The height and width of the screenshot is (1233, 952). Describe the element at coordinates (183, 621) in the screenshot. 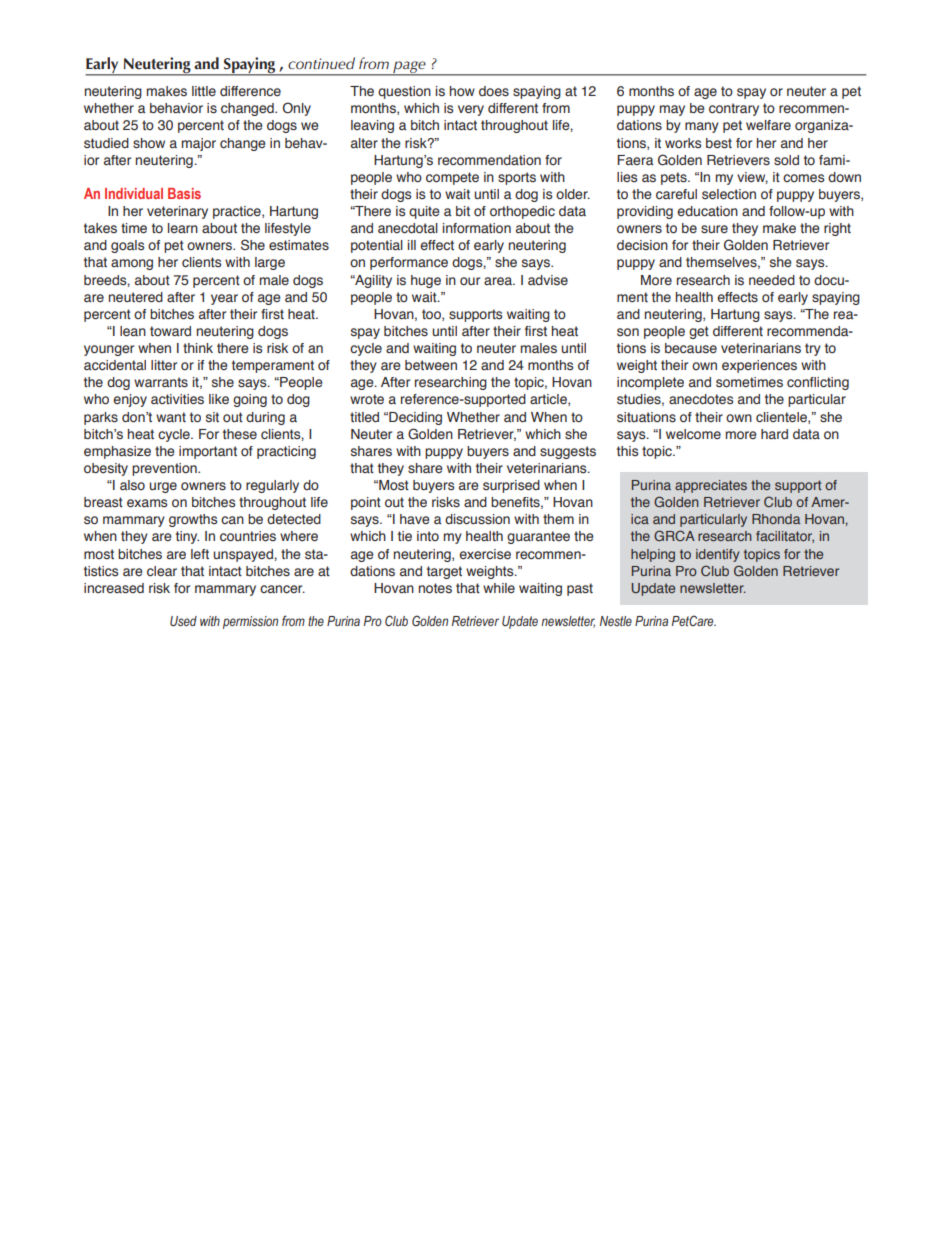

I see `Used` at that location.
